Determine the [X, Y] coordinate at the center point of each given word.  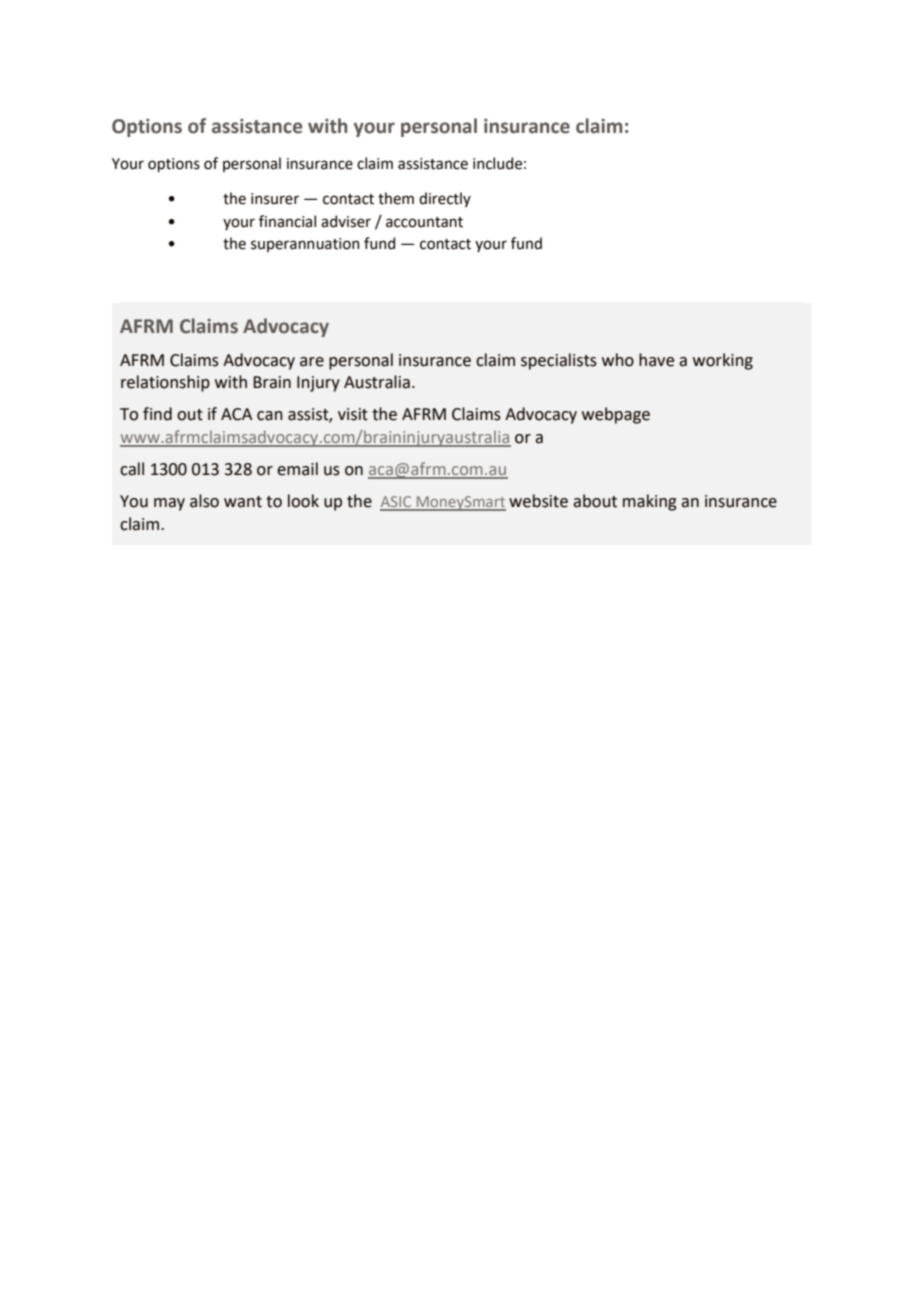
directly [445, 199]
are [312, 362]
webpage [616, 415]
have [656, 360]
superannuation [305, 245]
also [204, 501]
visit [353, 414]
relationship [165, 383]
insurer [275, 199]
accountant [424, 222]
